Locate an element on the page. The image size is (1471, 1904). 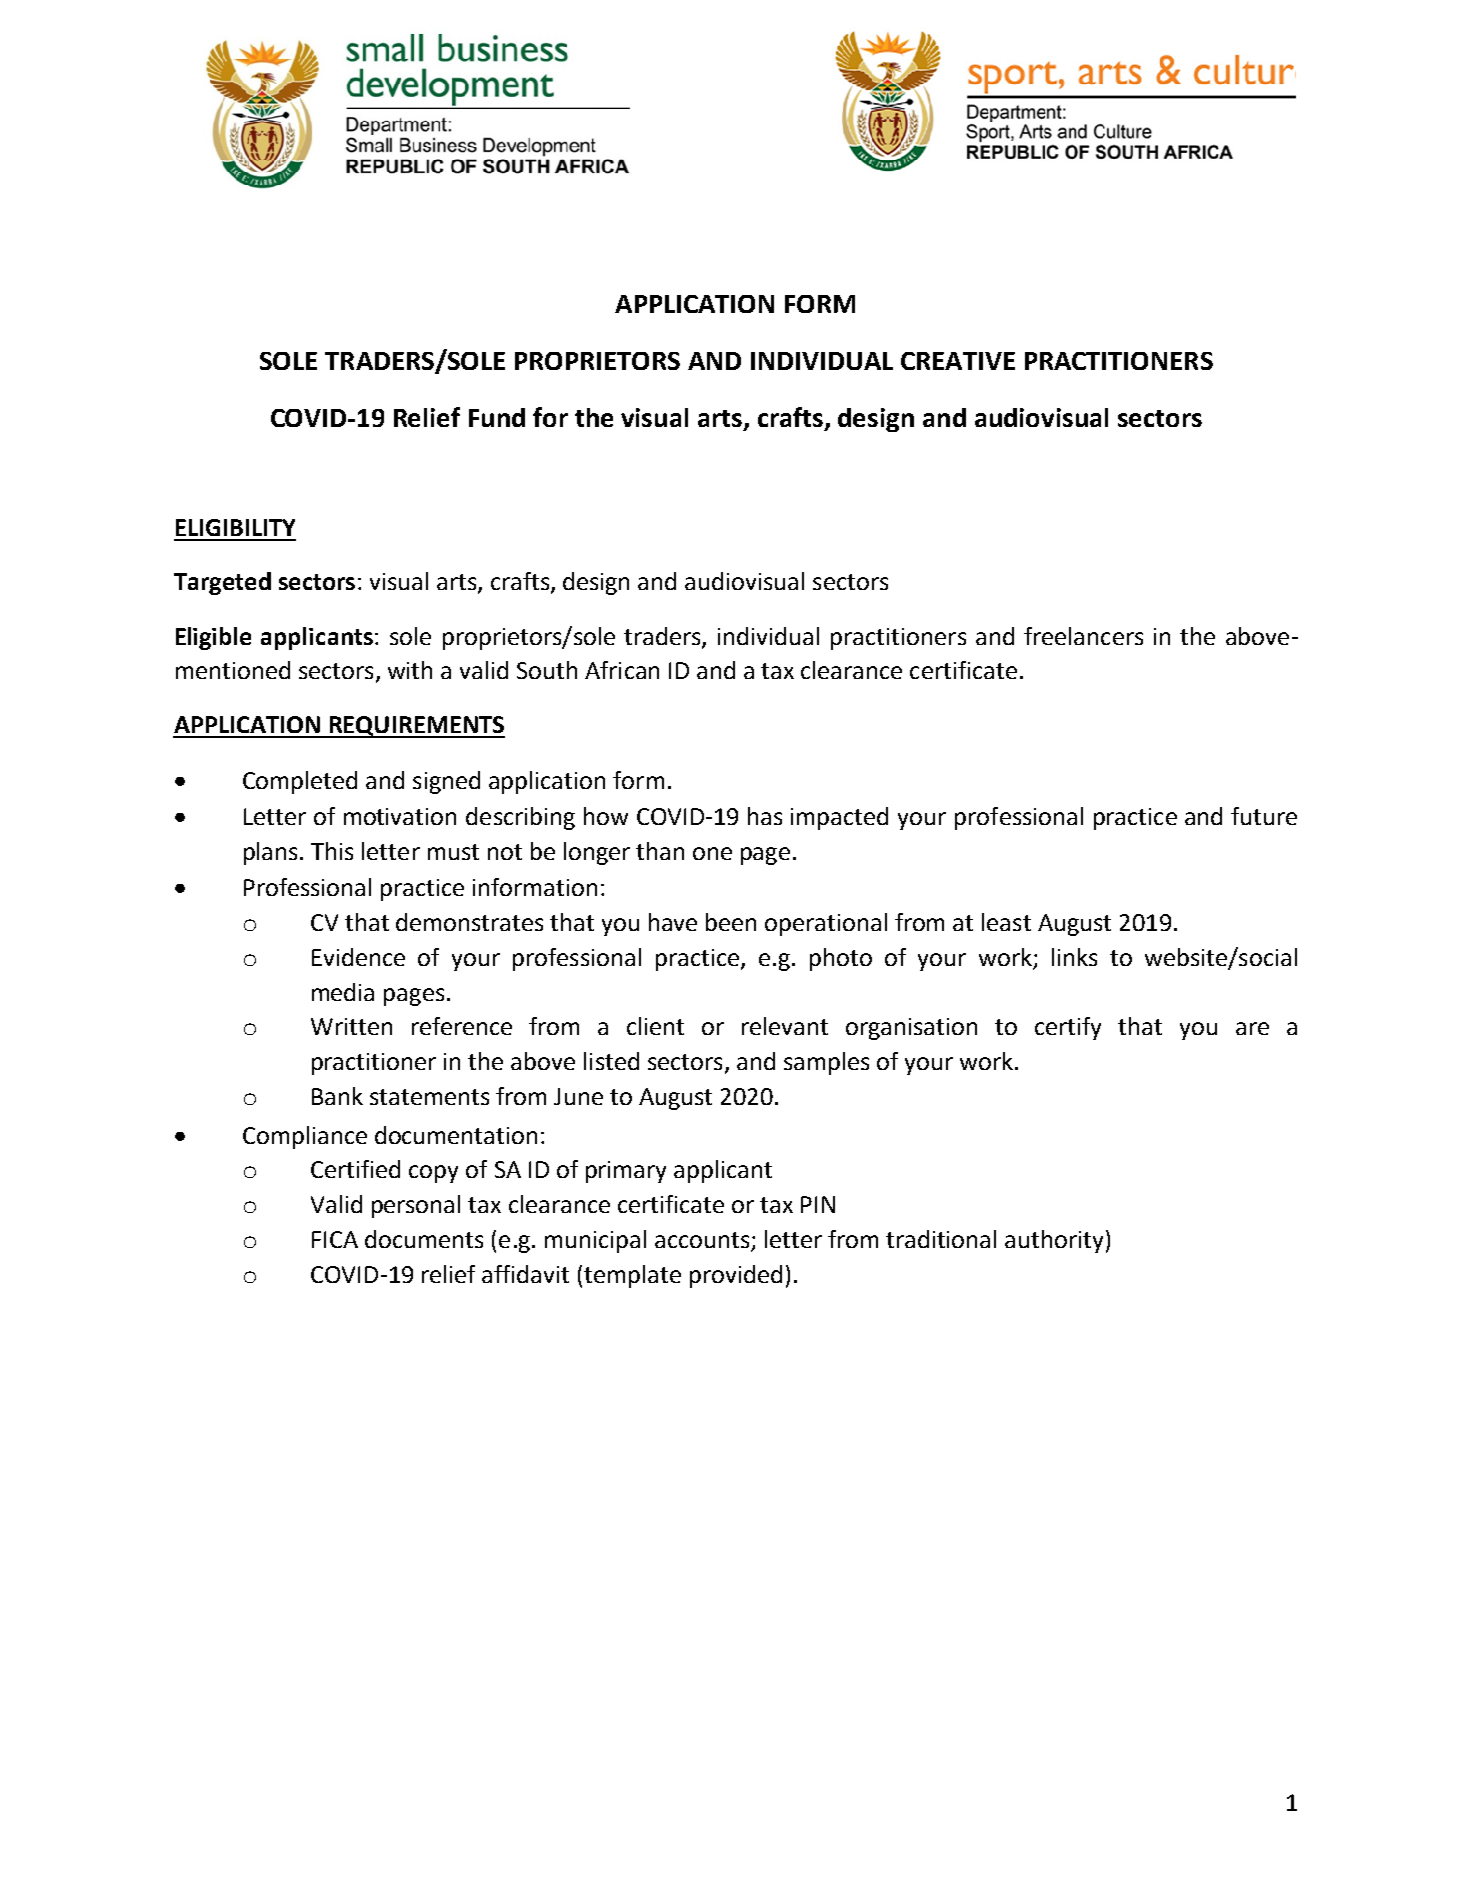
been is located at coordinates (731, 922).
